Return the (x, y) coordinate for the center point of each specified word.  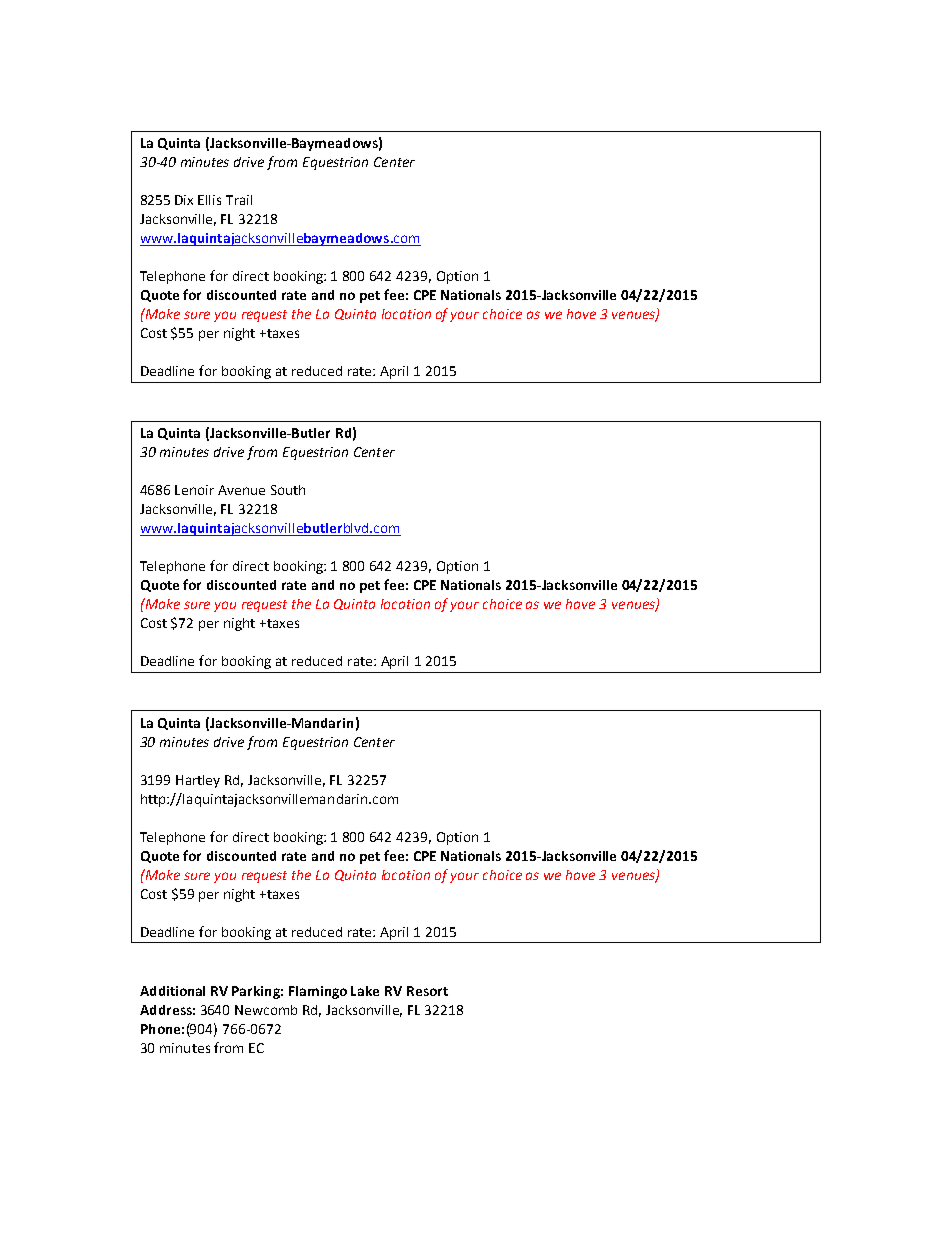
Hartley (198, 781)
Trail (239, 200)
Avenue (241, 490)
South (288, 490)
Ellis (209, 200)
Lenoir (194, 490)
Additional (172, 991)
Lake (365, 991)
